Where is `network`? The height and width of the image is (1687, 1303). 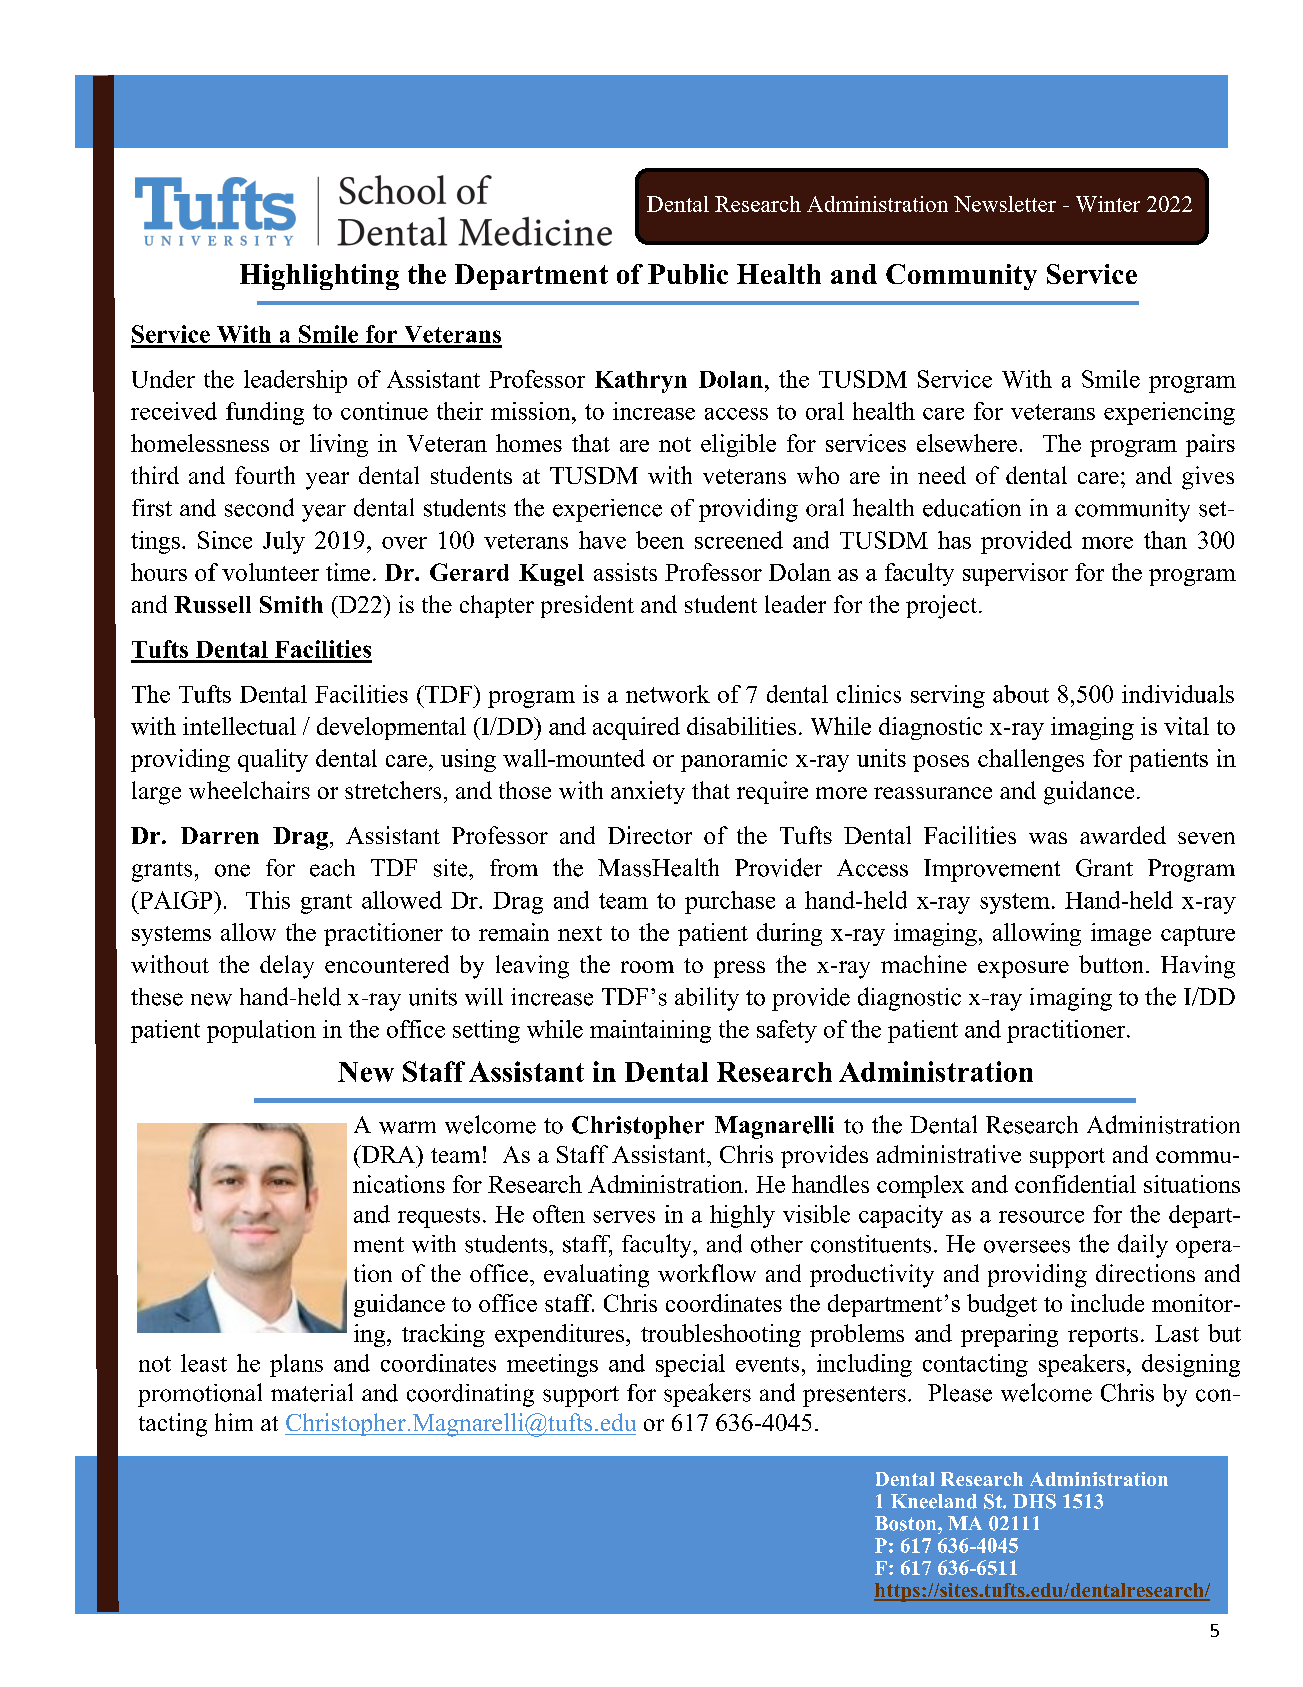 network is located at coordinates (668, 694).
